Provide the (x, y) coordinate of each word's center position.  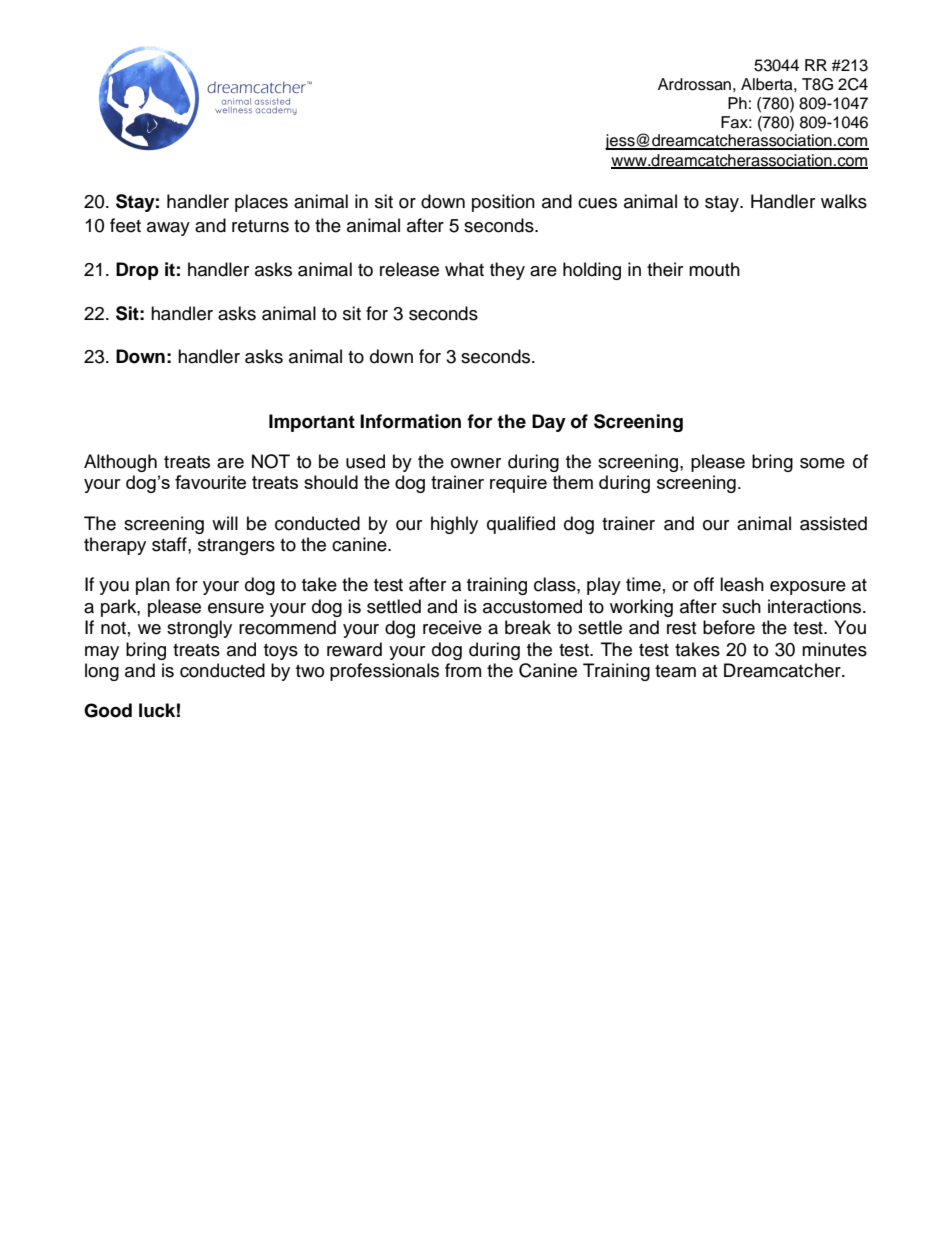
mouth (714, 269)
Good (108, 710)
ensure (236, 608)
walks (844, 201)
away (168, 229)
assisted (833, 523)
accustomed (532, 606)
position (503, 203)
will (225, 523)
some (822, 463)
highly (454, 525)
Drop (137, 271)
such (741, 606)
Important (312, 423)
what (464, 269)
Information (410, 421)
